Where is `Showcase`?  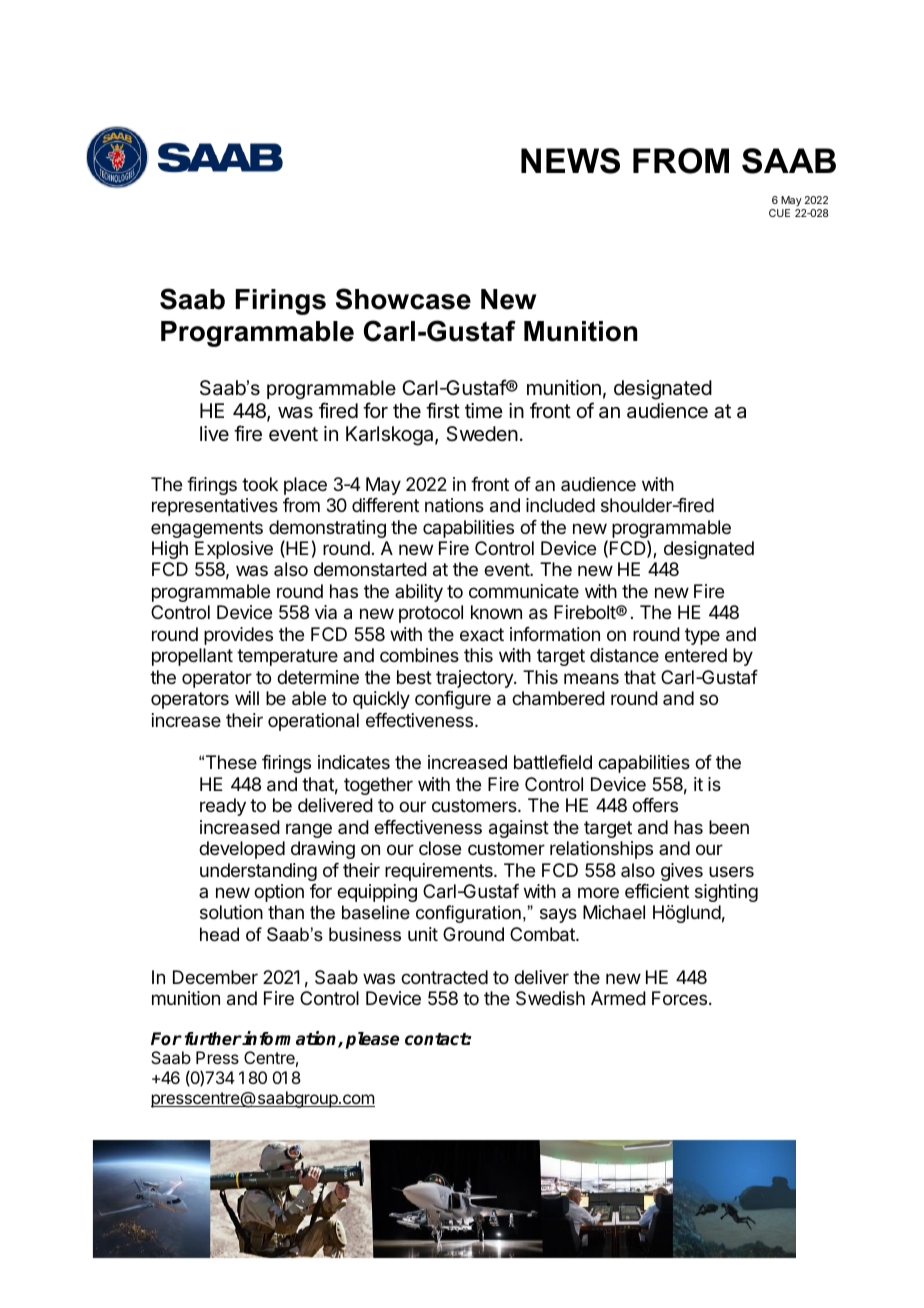
Showcase is located at coordinates (403, 299).
